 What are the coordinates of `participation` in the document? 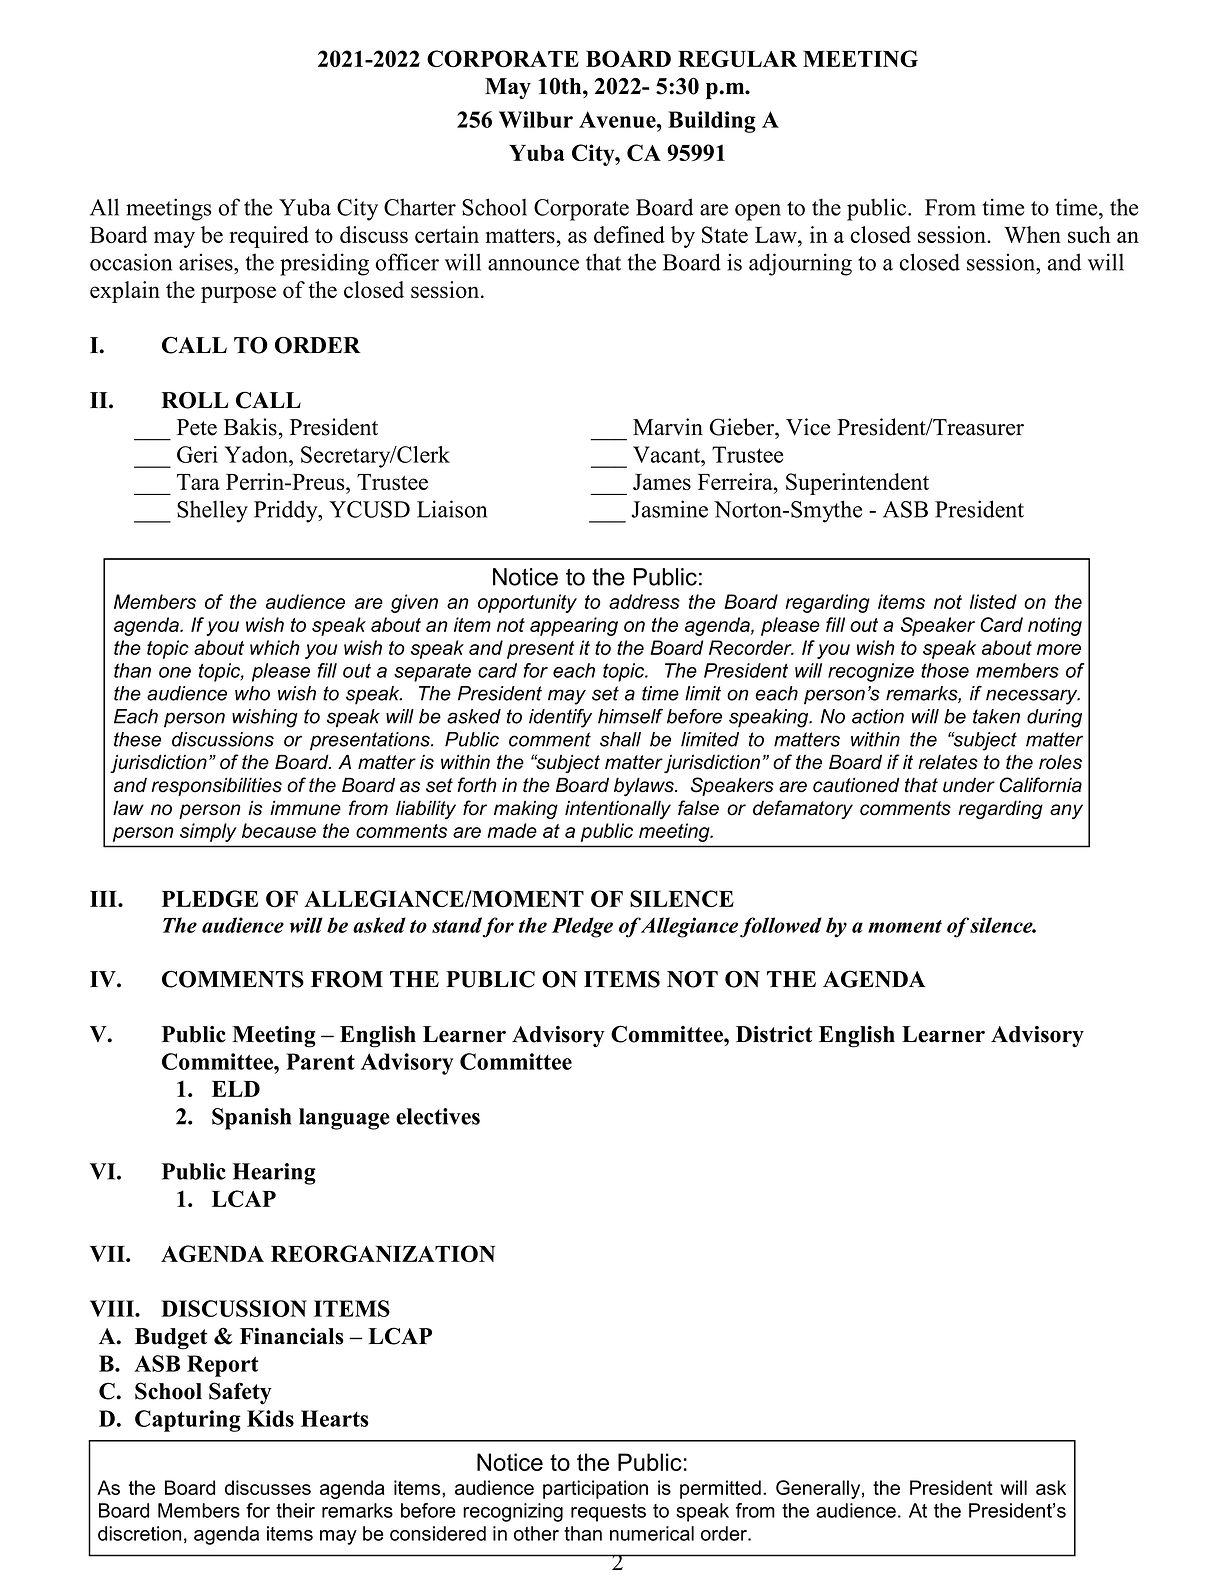 It's located at (595, 1489).
